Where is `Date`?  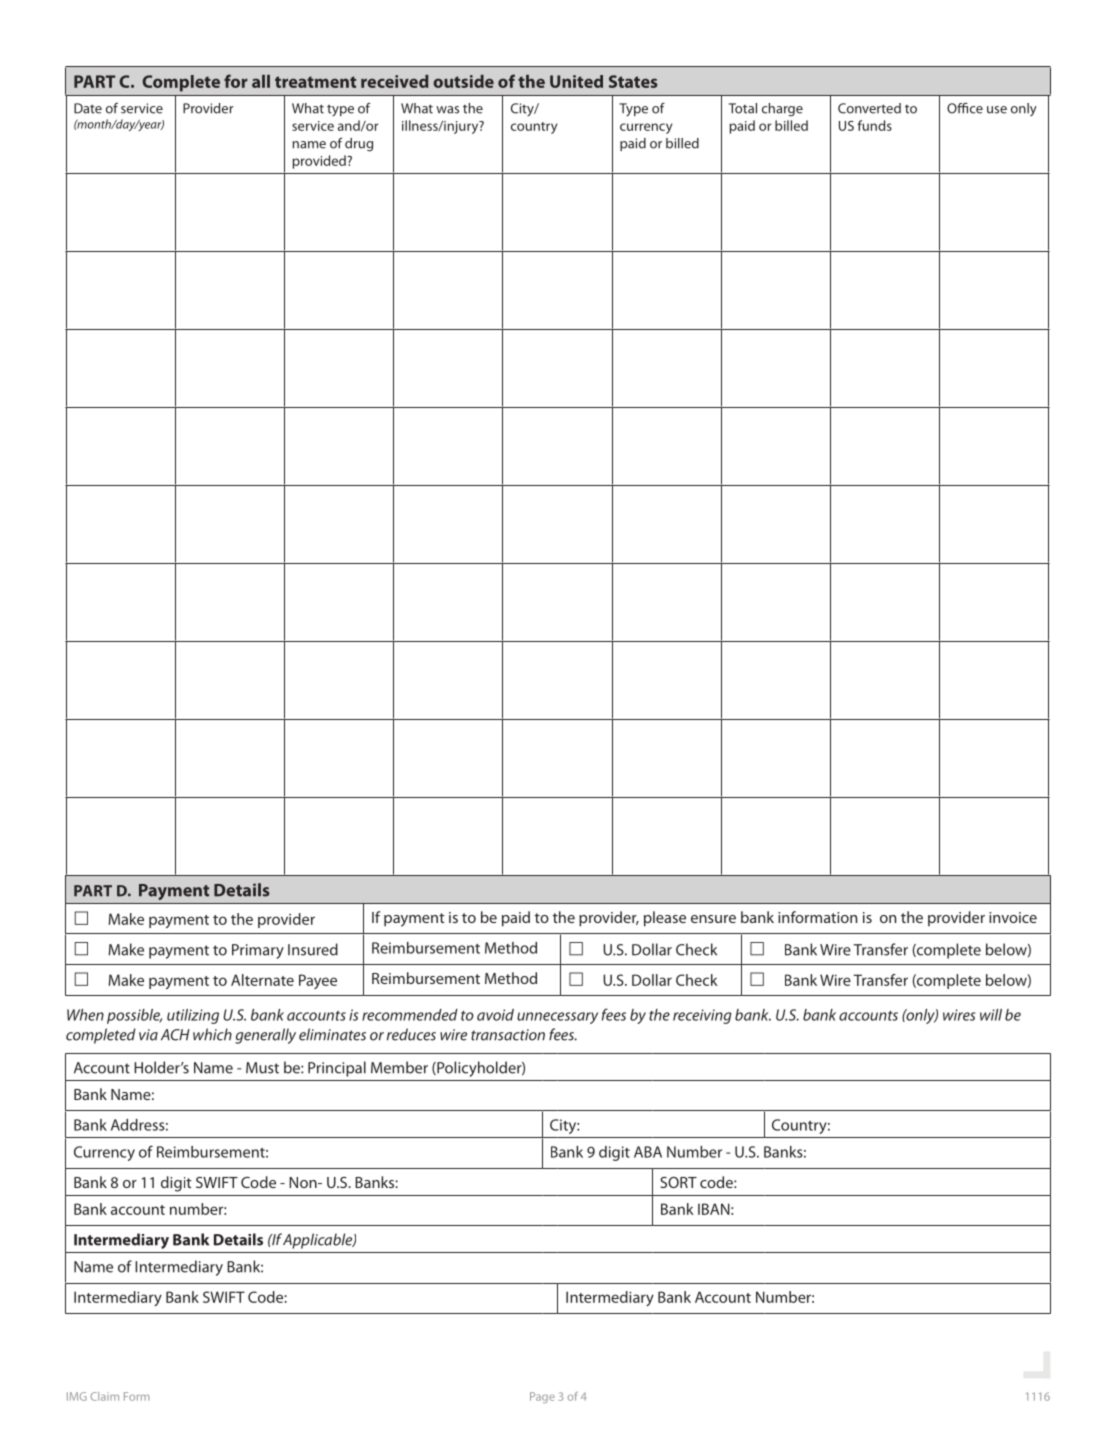 Date is located at coordinates (88, 108).
